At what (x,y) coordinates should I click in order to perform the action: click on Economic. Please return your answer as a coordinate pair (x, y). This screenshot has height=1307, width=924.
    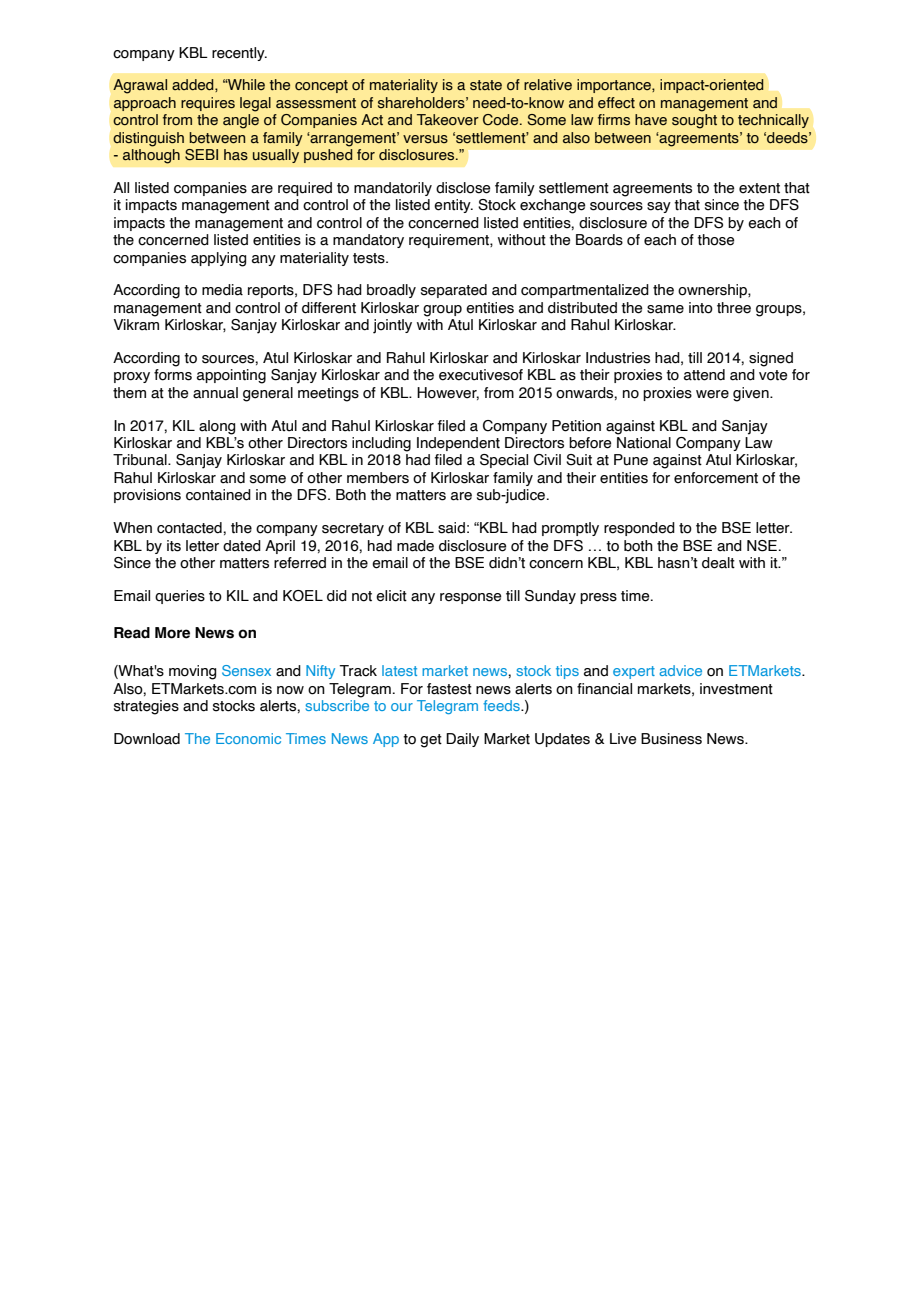
    Looking at the image, I should click on (248, 738).
